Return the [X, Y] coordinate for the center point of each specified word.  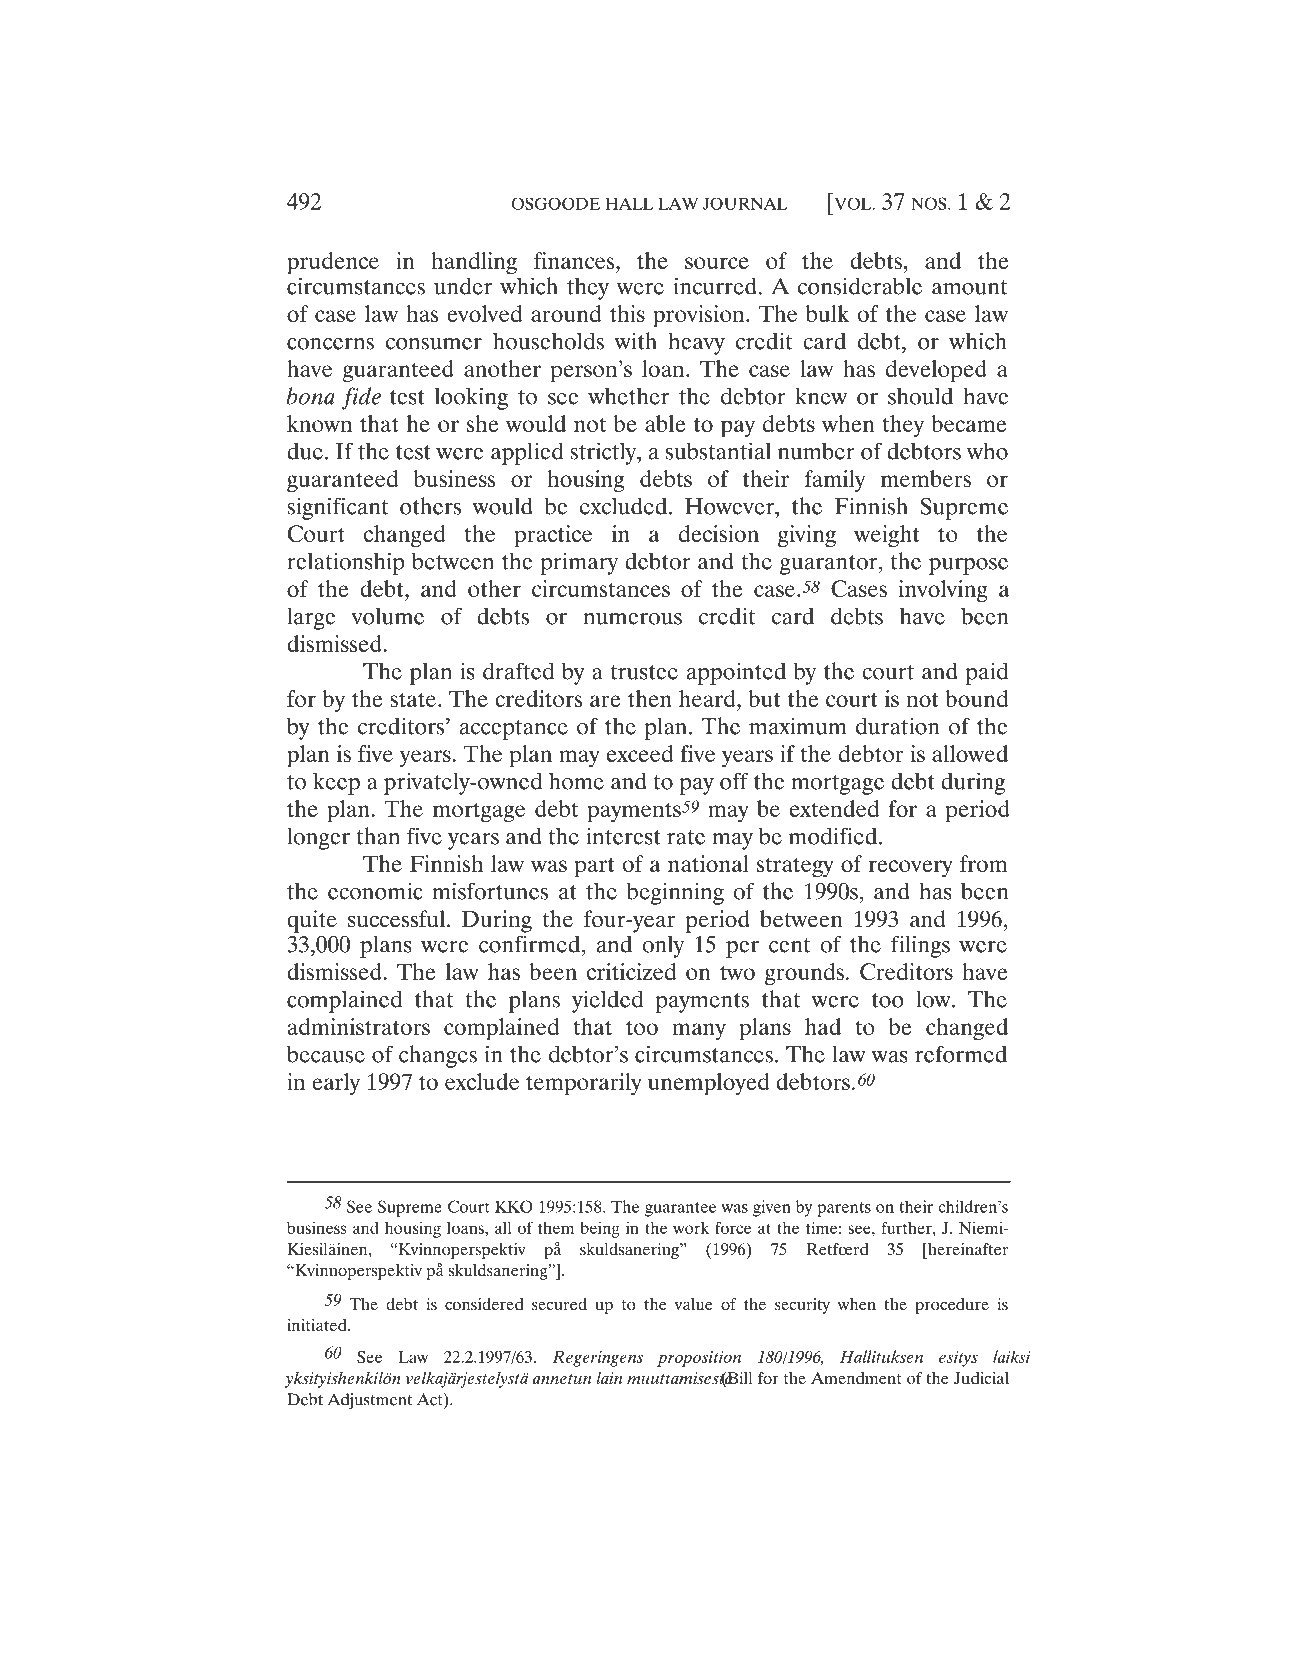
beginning [675, 893]
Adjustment [370, 1401]
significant [337, 508]
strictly [604, 453]
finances [575, 260]
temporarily [584, 1084]
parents [844, 1209]
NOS [930, 203]
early [336, 1084]
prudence [333, 263]
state [414, 699]
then [650, 698]
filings [920, 946]
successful [396, 919]
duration [897, 726]
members [926, 478]
